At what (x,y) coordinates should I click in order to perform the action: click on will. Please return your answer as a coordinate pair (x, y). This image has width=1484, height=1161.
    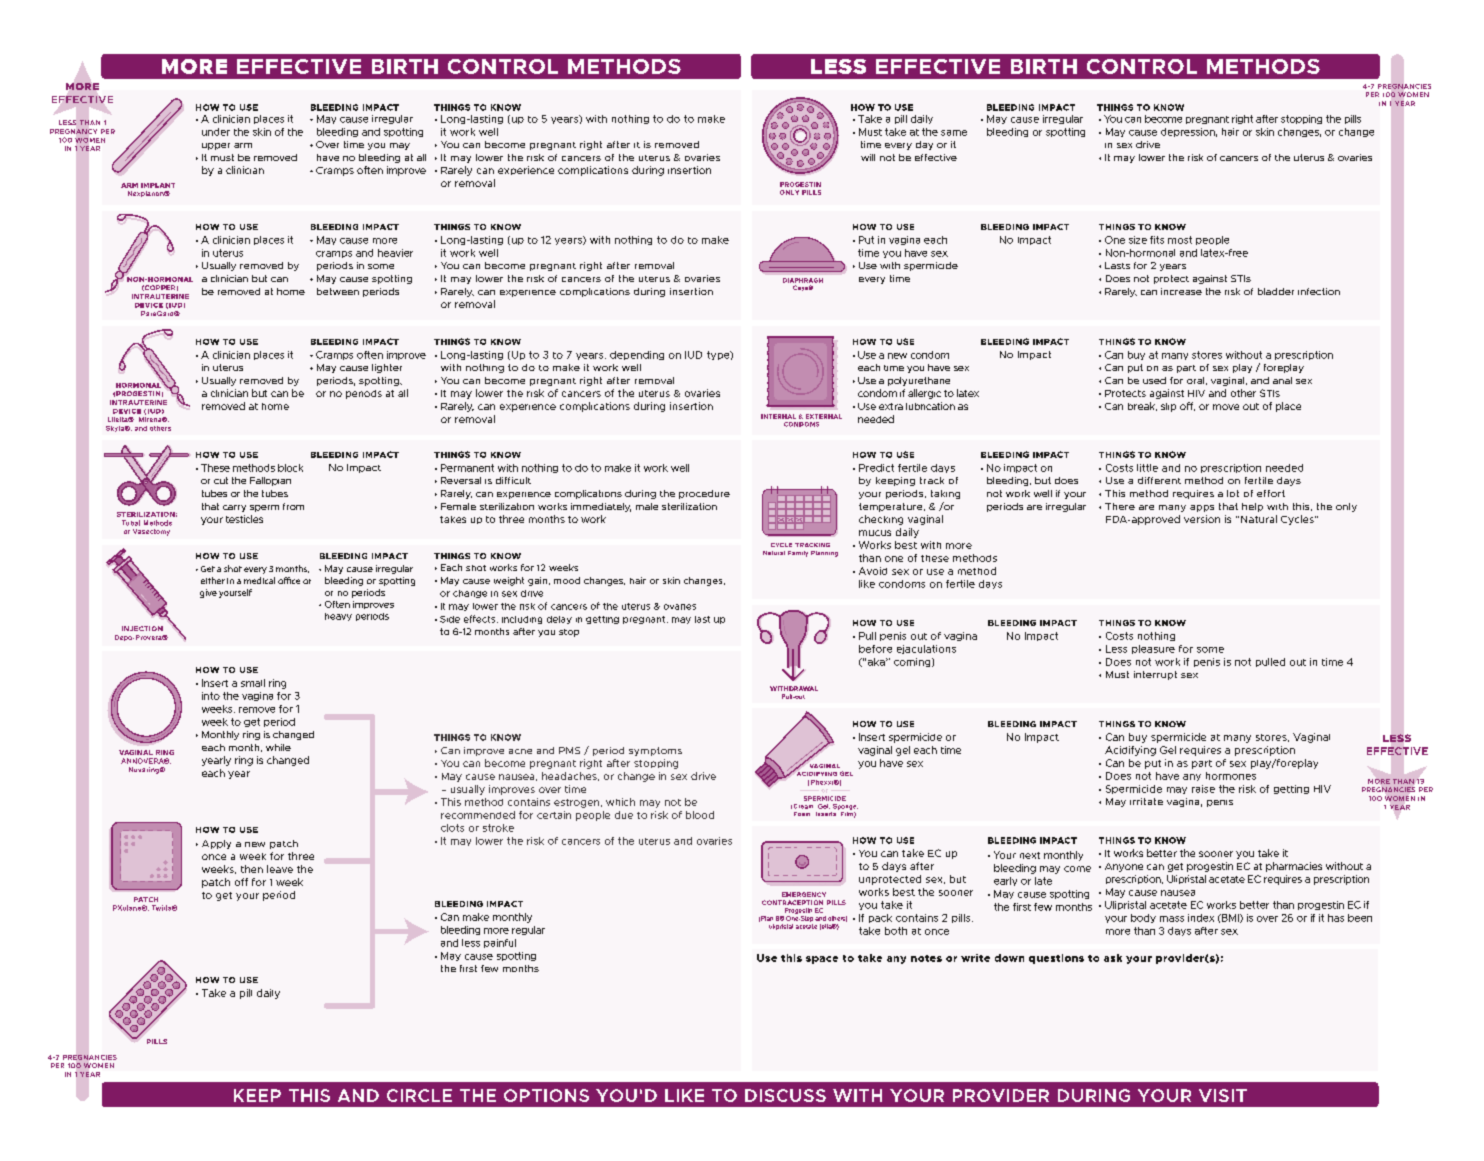
    Looking at the image, I should click on (868, 157).
